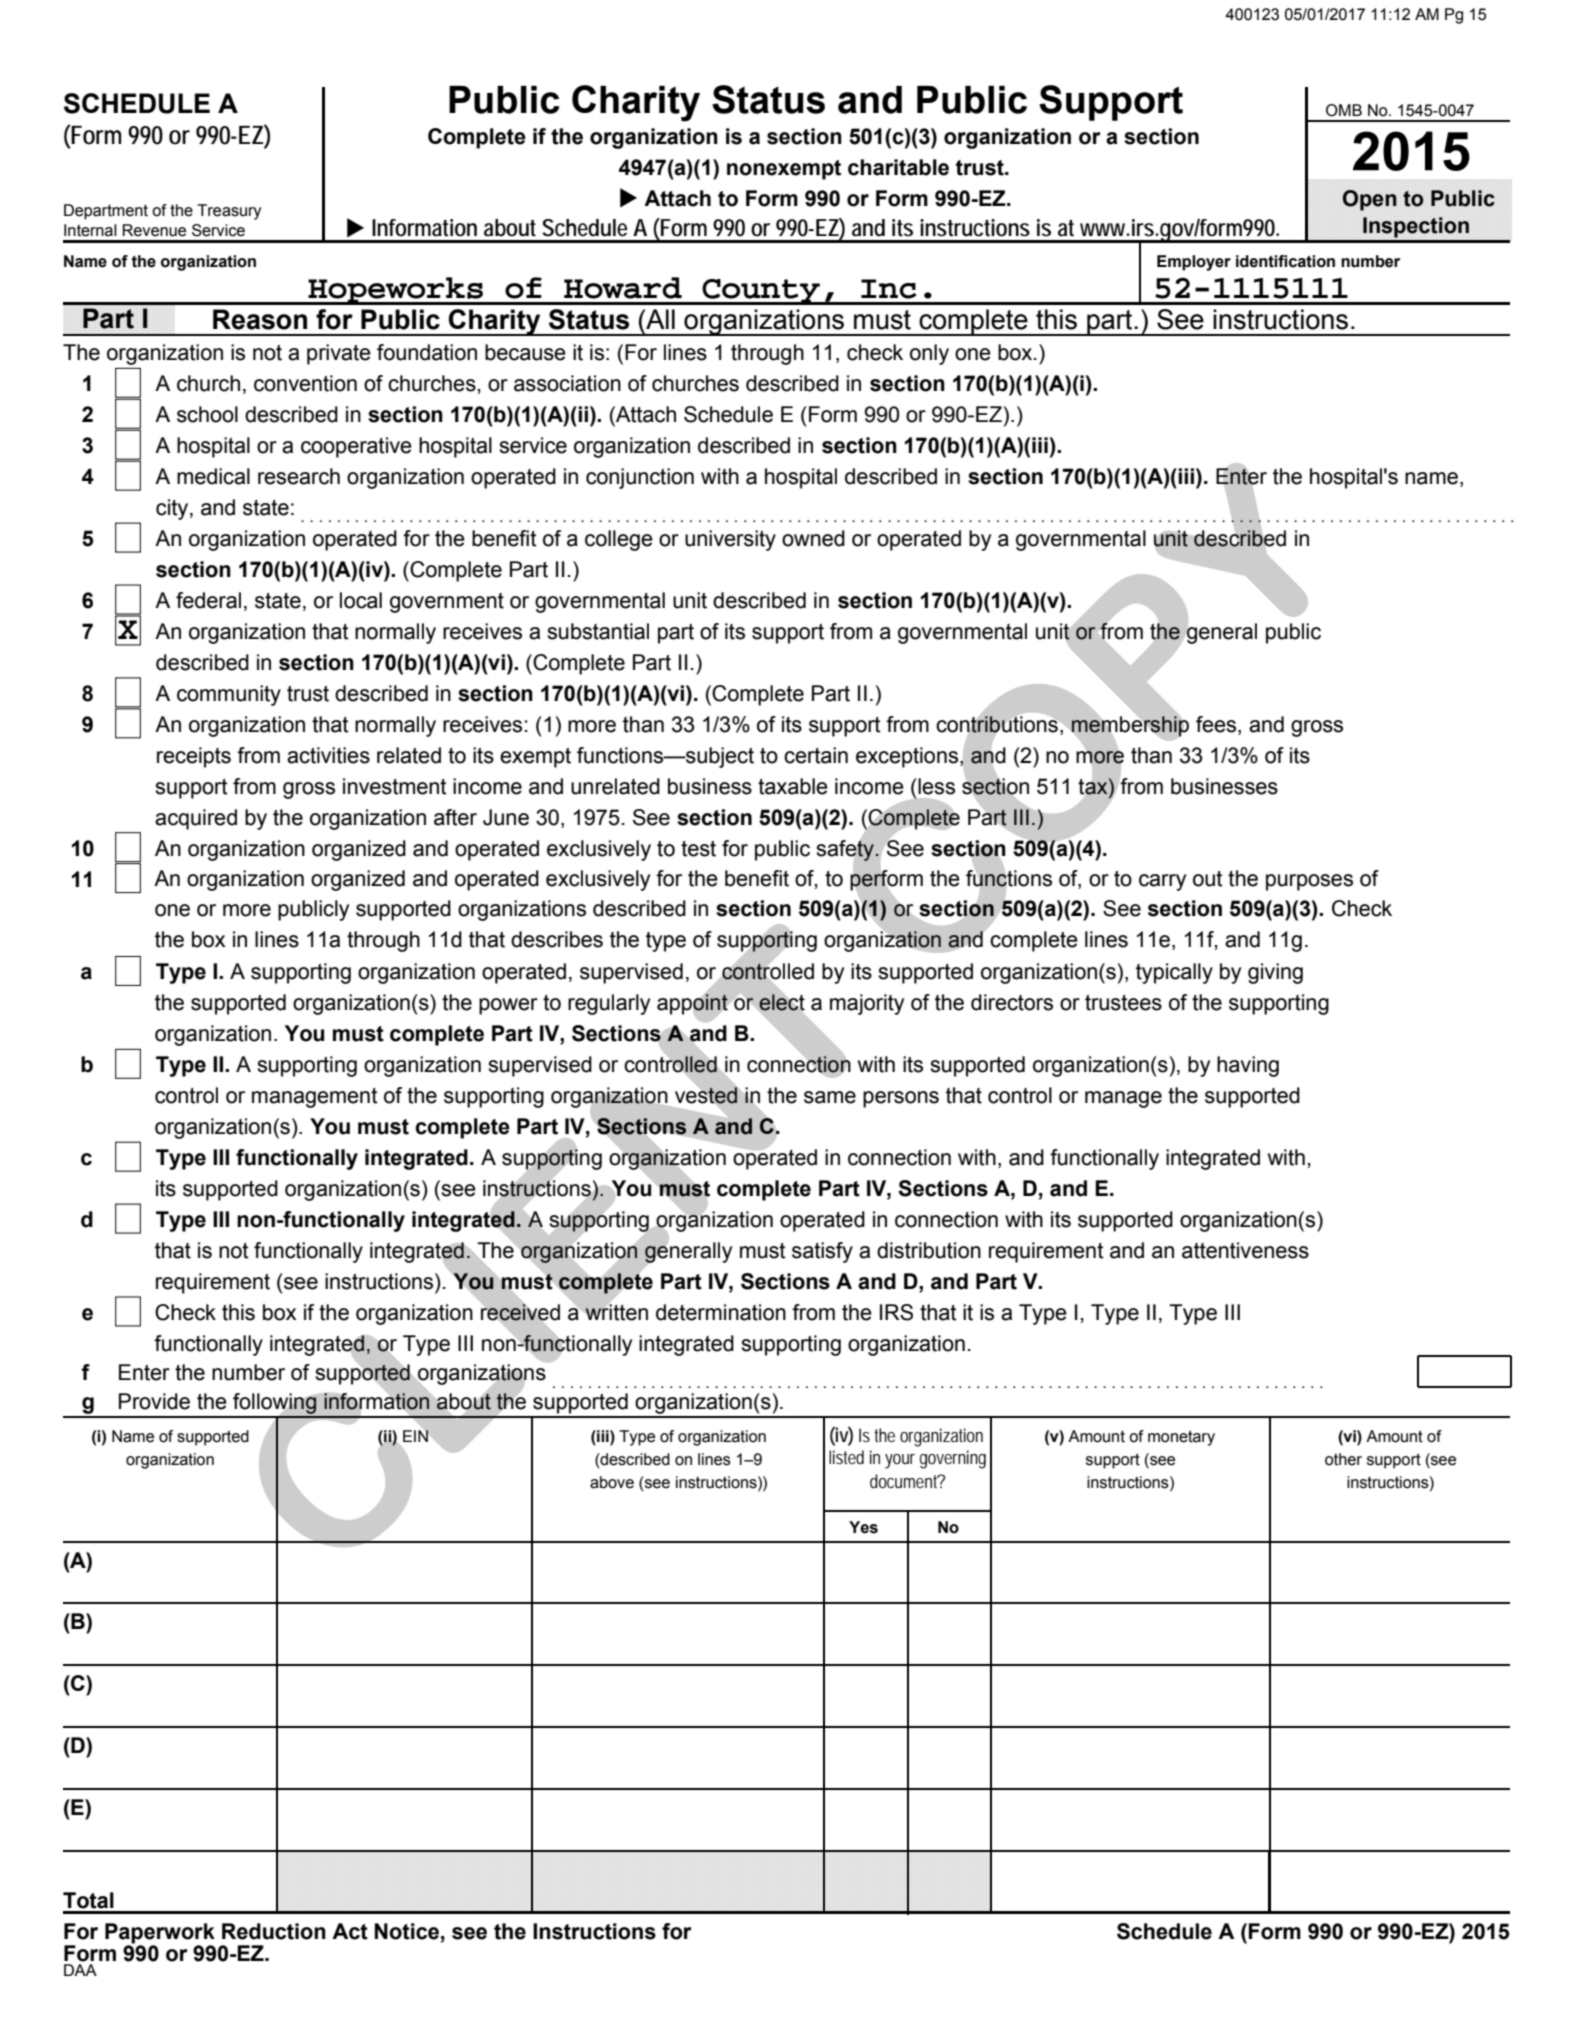 The width and height of the screenshot is (1578, 2043). What do you see at coordinates (1343, 1459) in the screenshot?
I see `other` at bounding box center [1343, 1459].
